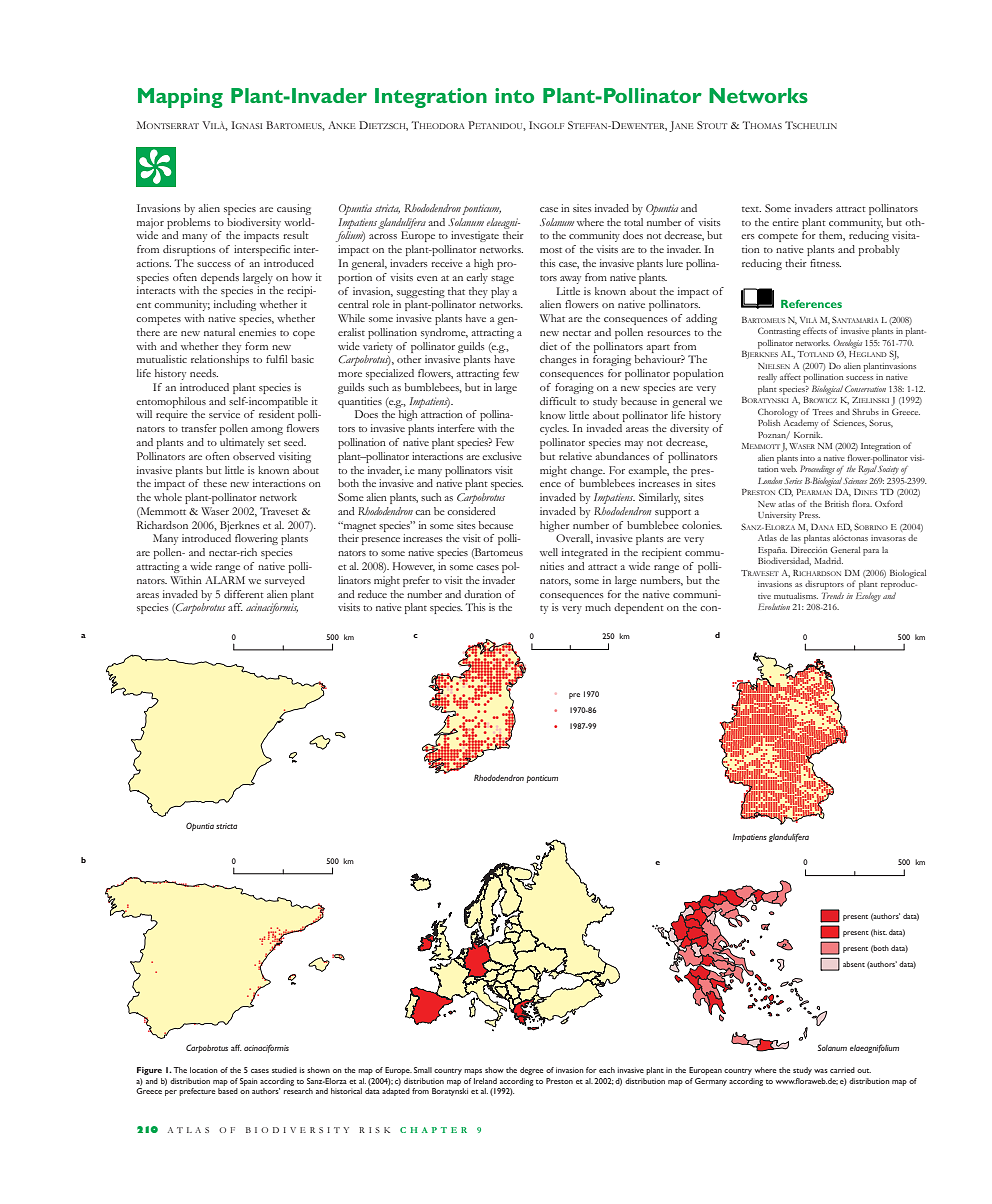 Image resolution: width=992 pixels, height=1204 pixels. Describe the element at coordinates (785, 222) in the page. I see `entire` at that location.
